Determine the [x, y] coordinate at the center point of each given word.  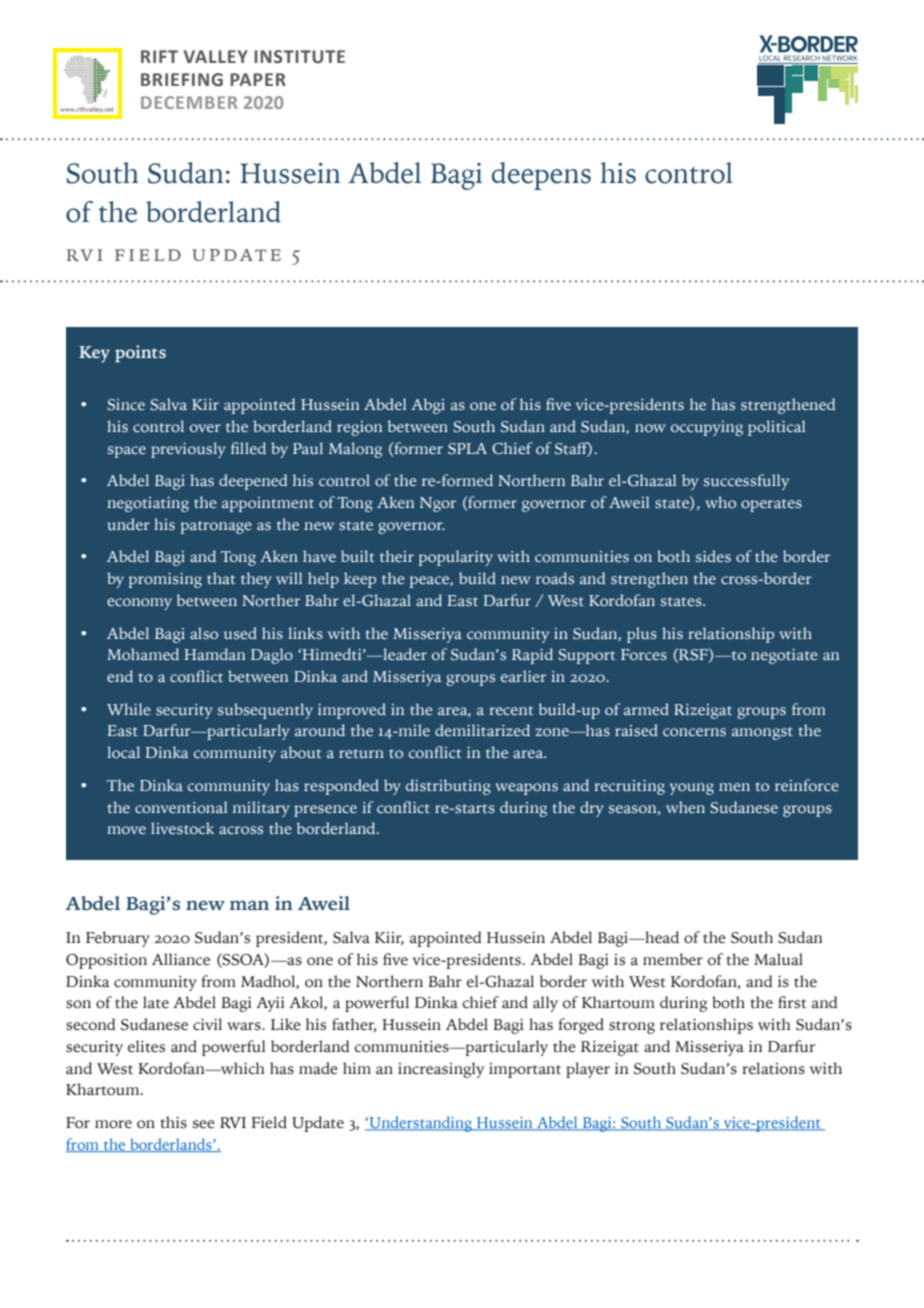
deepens [541, 176]
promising [165, 580]
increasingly [441, 1070]
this [173, 1122]
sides [713, 556]
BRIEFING [182, 80]
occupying [707, 428]
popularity [456, 558]
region [359, 428]
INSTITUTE [299, 57]
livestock [182, 828]
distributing [448, 787]
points [140, 354]
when [685, 807]
